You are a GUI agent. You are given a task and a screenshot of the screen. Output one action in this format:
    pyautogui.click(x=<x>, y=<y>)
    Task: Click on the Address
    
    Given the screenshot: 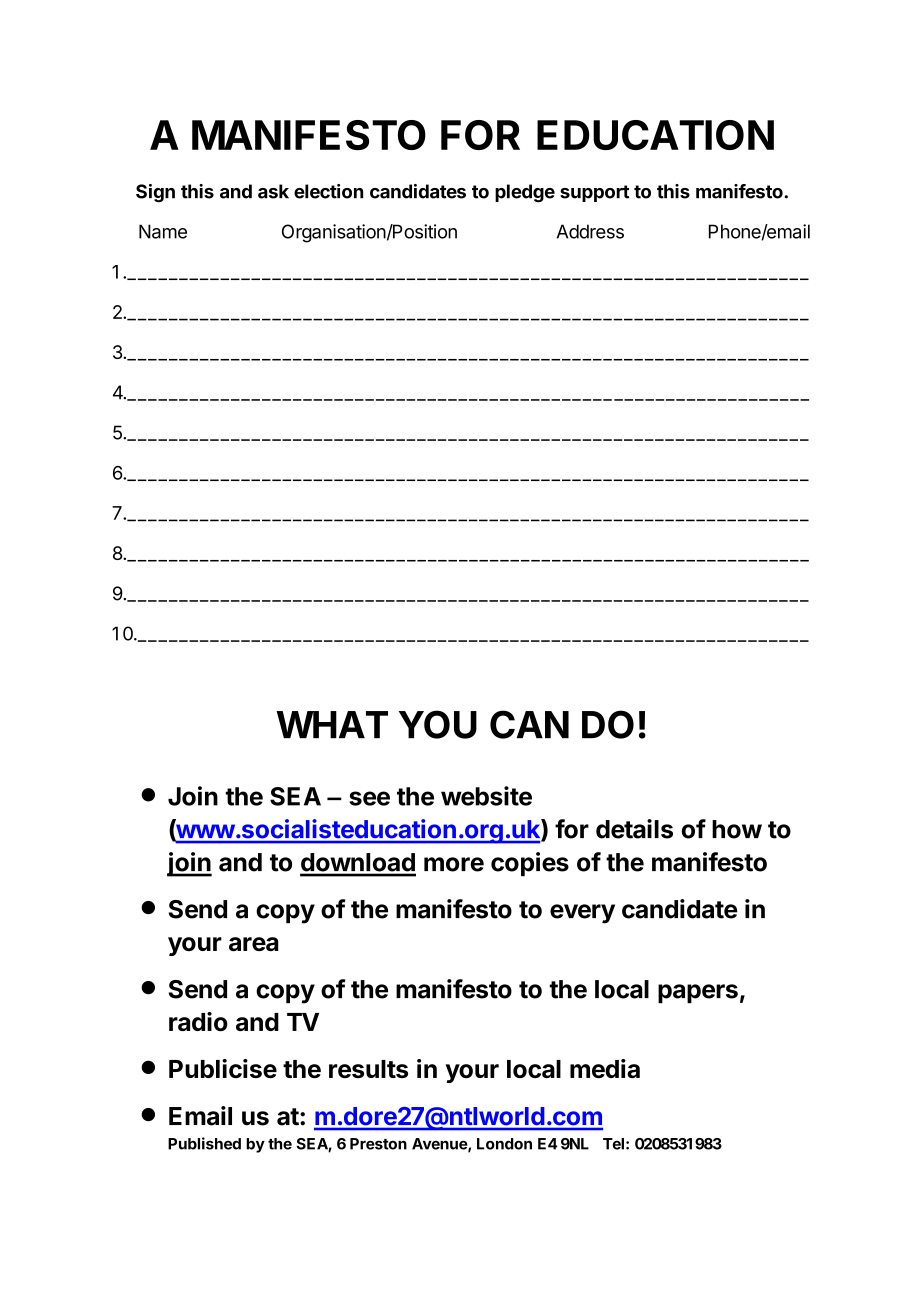 What is the action you would take?
    pyautogui.click(x=590, y=231)
